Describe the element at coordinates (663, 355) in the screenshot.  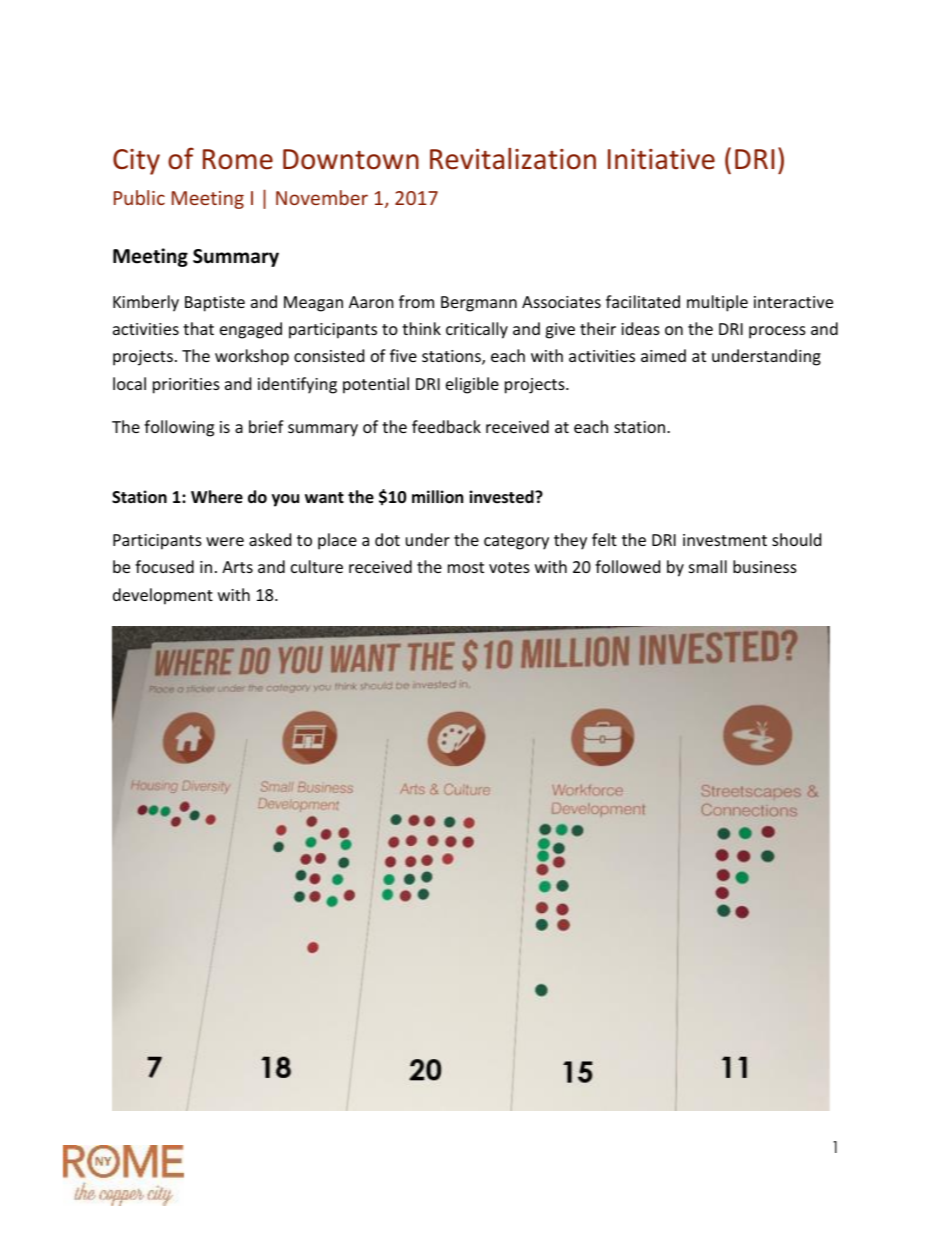
I see `aimed` at that location.
